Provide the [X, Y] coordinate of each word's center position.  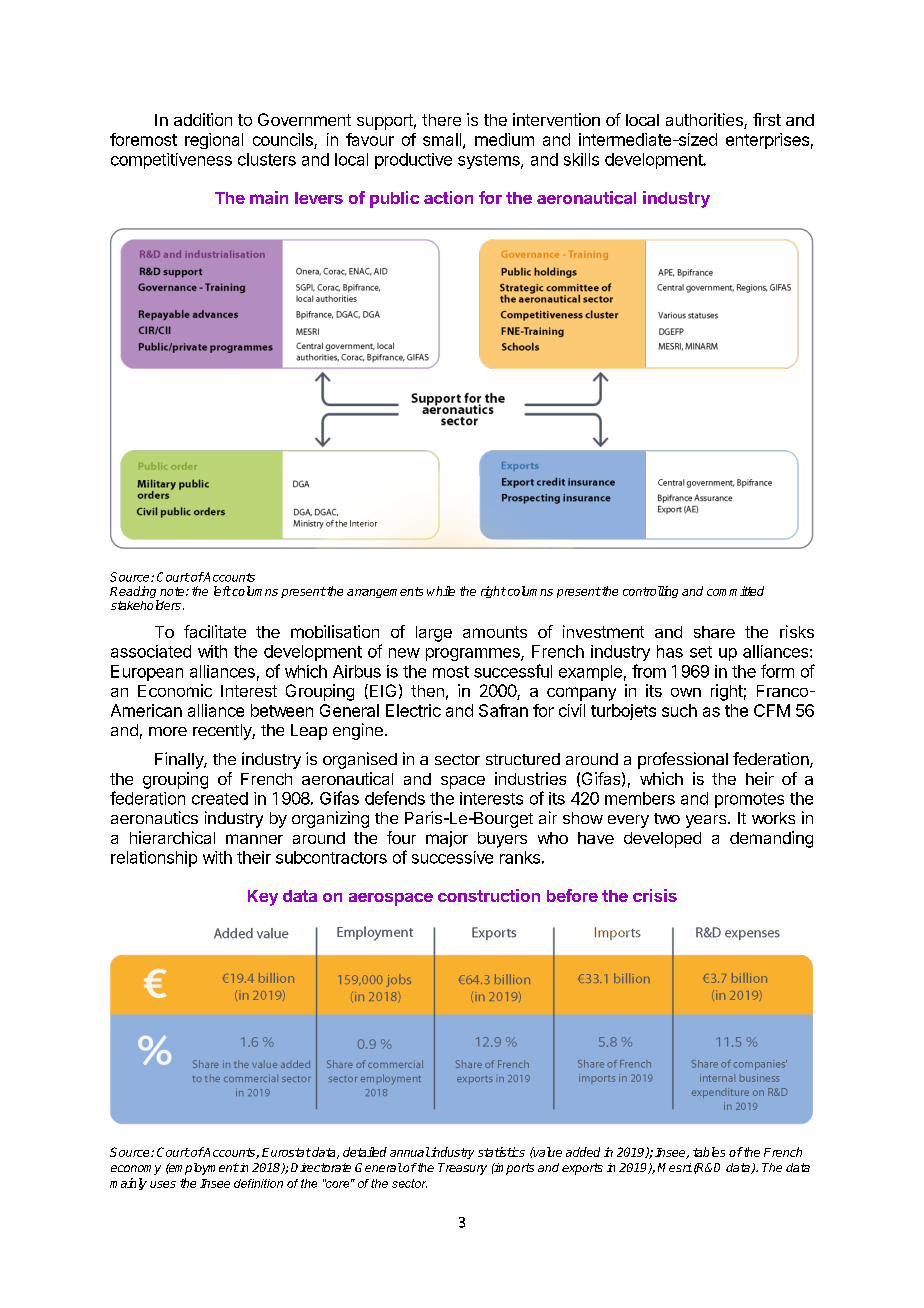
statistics [501, 1152]
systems [490, 161]
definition [258, 1183]
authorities [705, 121]
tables [709, 1152]
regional [214, 141]
